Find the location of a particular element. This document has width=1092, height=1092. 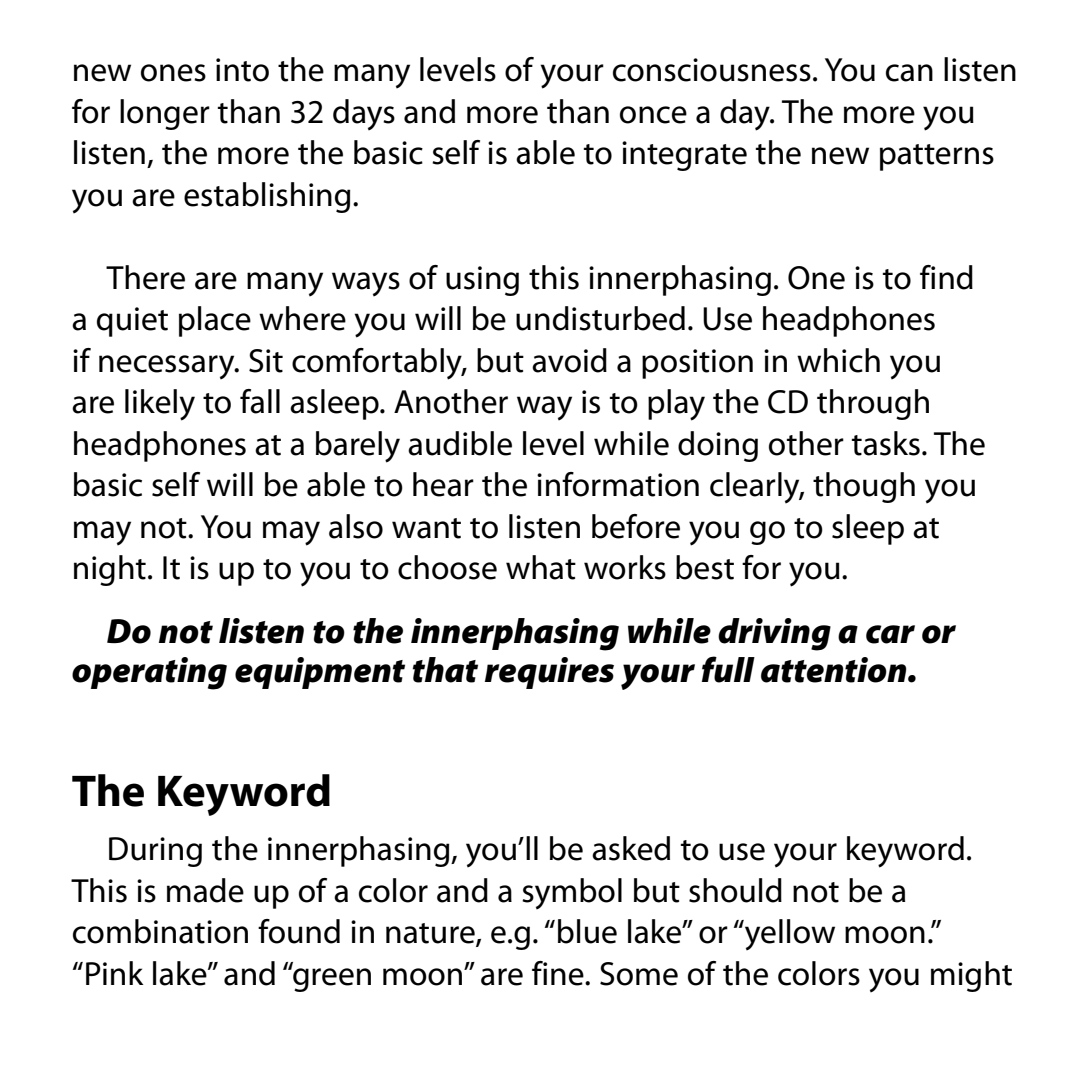

requires is located at coordinates (549, 673).
